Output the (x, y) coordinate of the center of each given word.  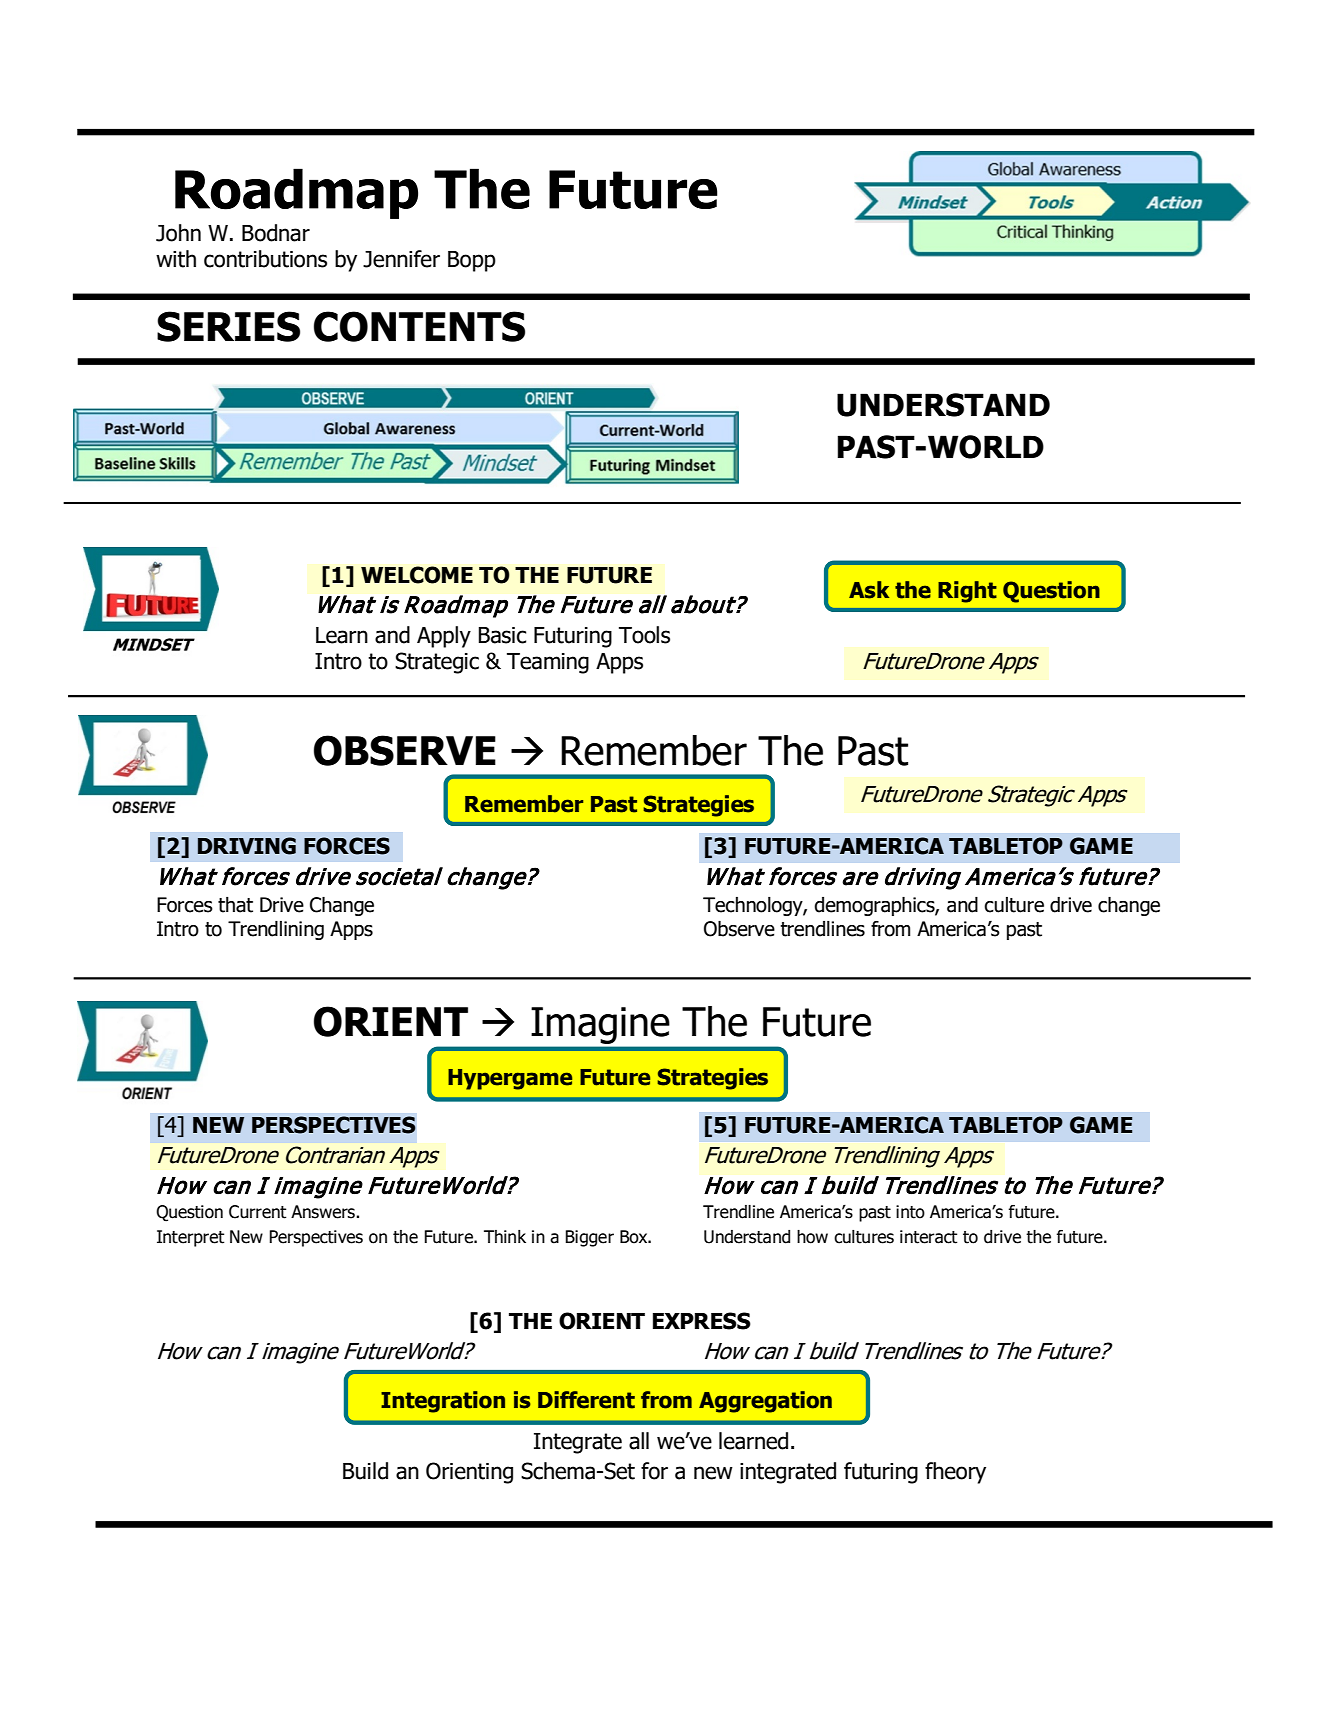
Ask (869, 590)
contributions (265, 259)
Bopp (472, 261)
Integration (443, 1402)
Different (586, 1400)
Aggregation (765, 1402)
